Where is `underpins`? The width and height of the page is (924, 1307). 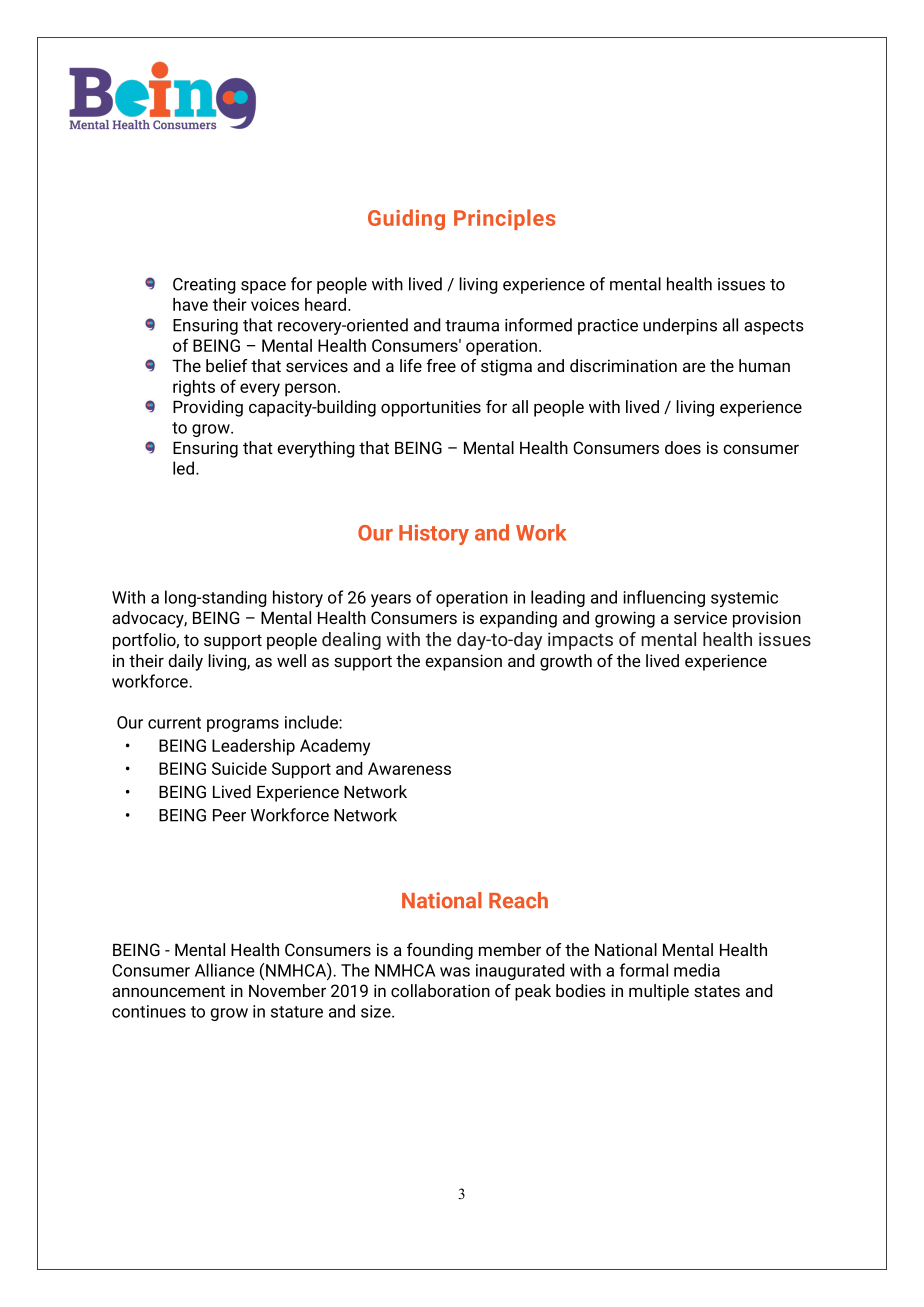 underpins is located at coordinates (680, 326).
